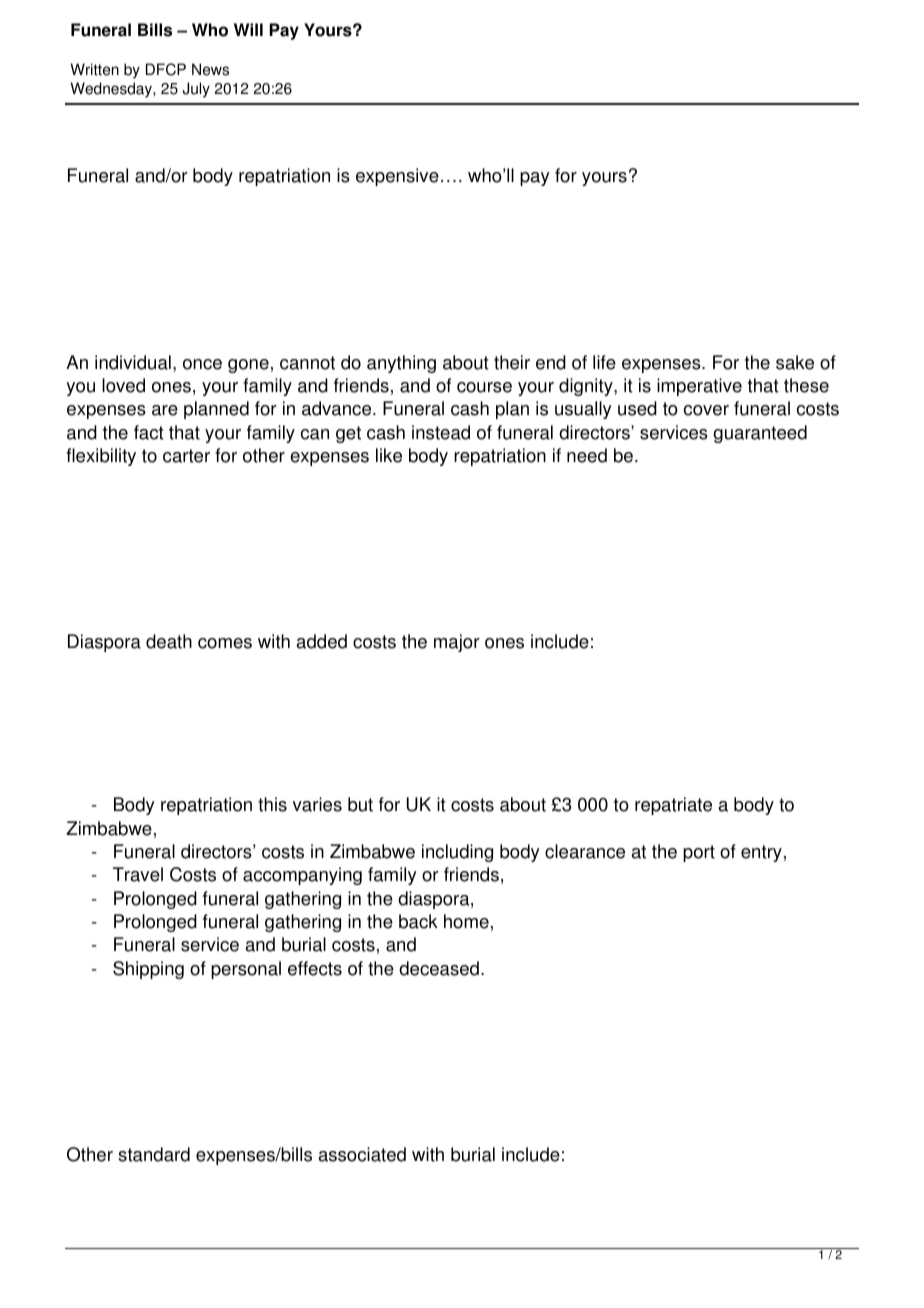 The image size is (924, 1308). Describe the element at coordinates (457, 853) in the screenshot. I see `including` at that location.
